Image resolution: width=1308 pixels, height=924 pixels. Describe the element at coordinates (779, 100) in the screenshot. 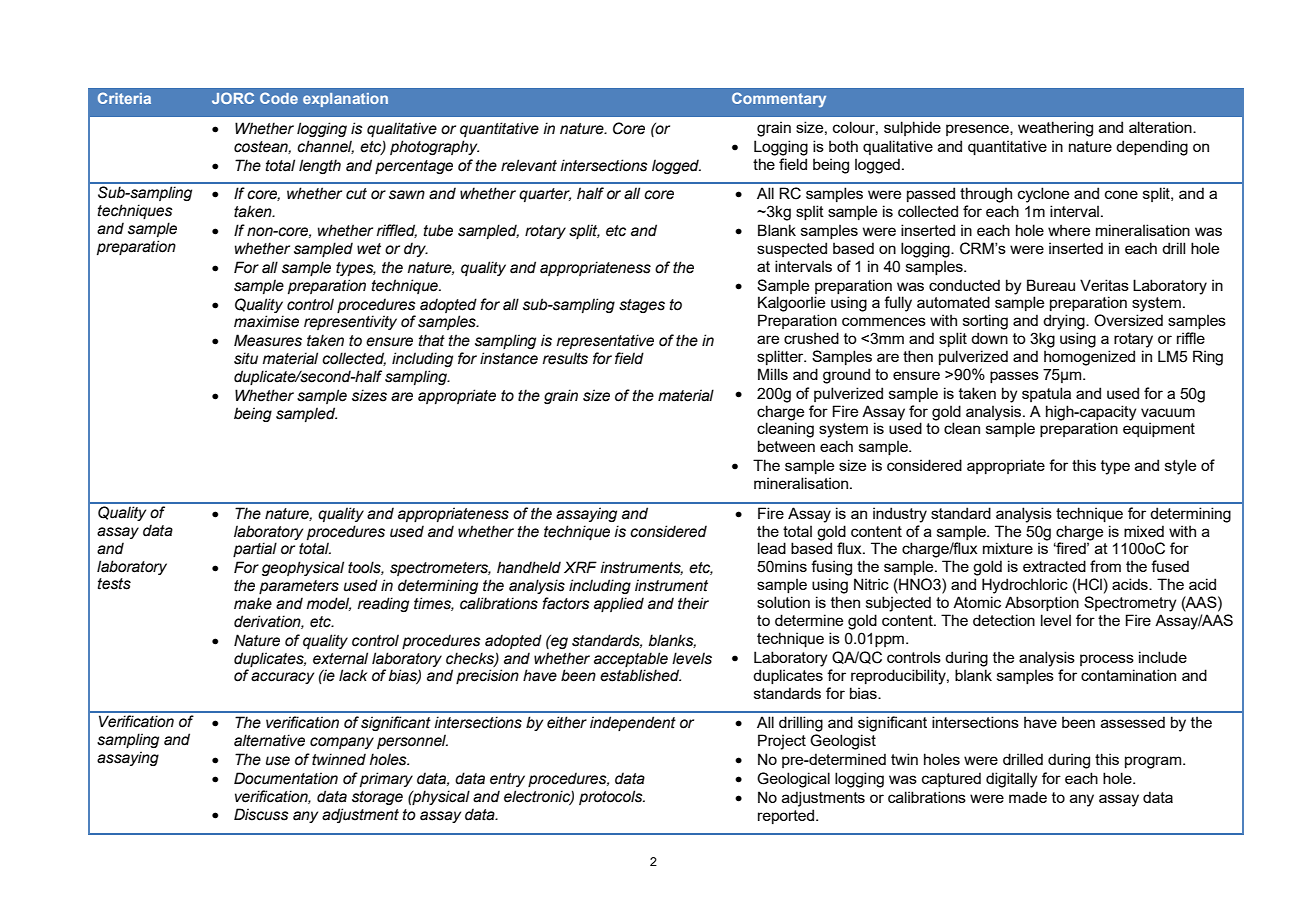

I see `Commentary` at that location.
